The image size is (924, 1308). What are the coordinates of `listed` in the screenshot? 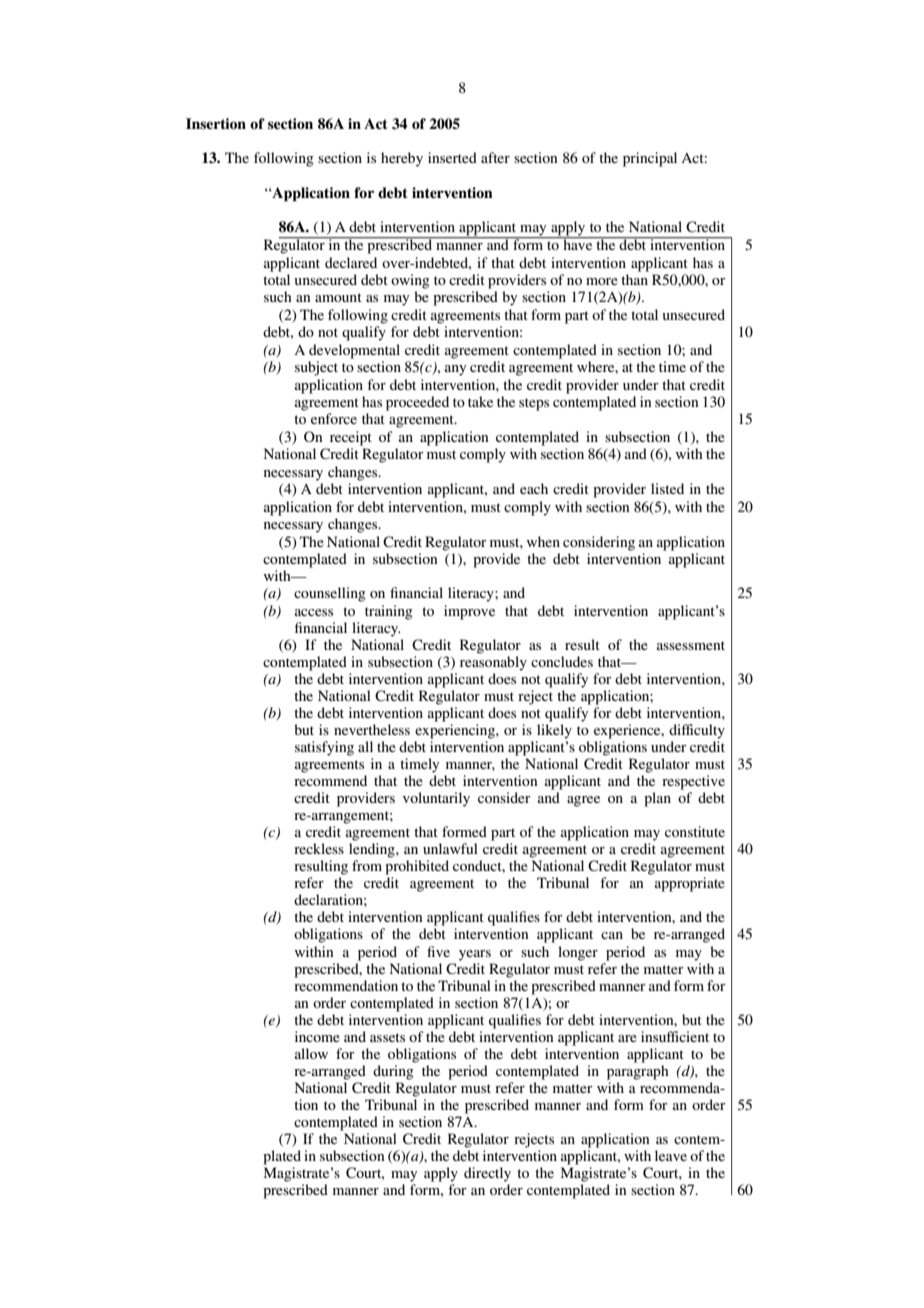 It's located at (667, 488).
